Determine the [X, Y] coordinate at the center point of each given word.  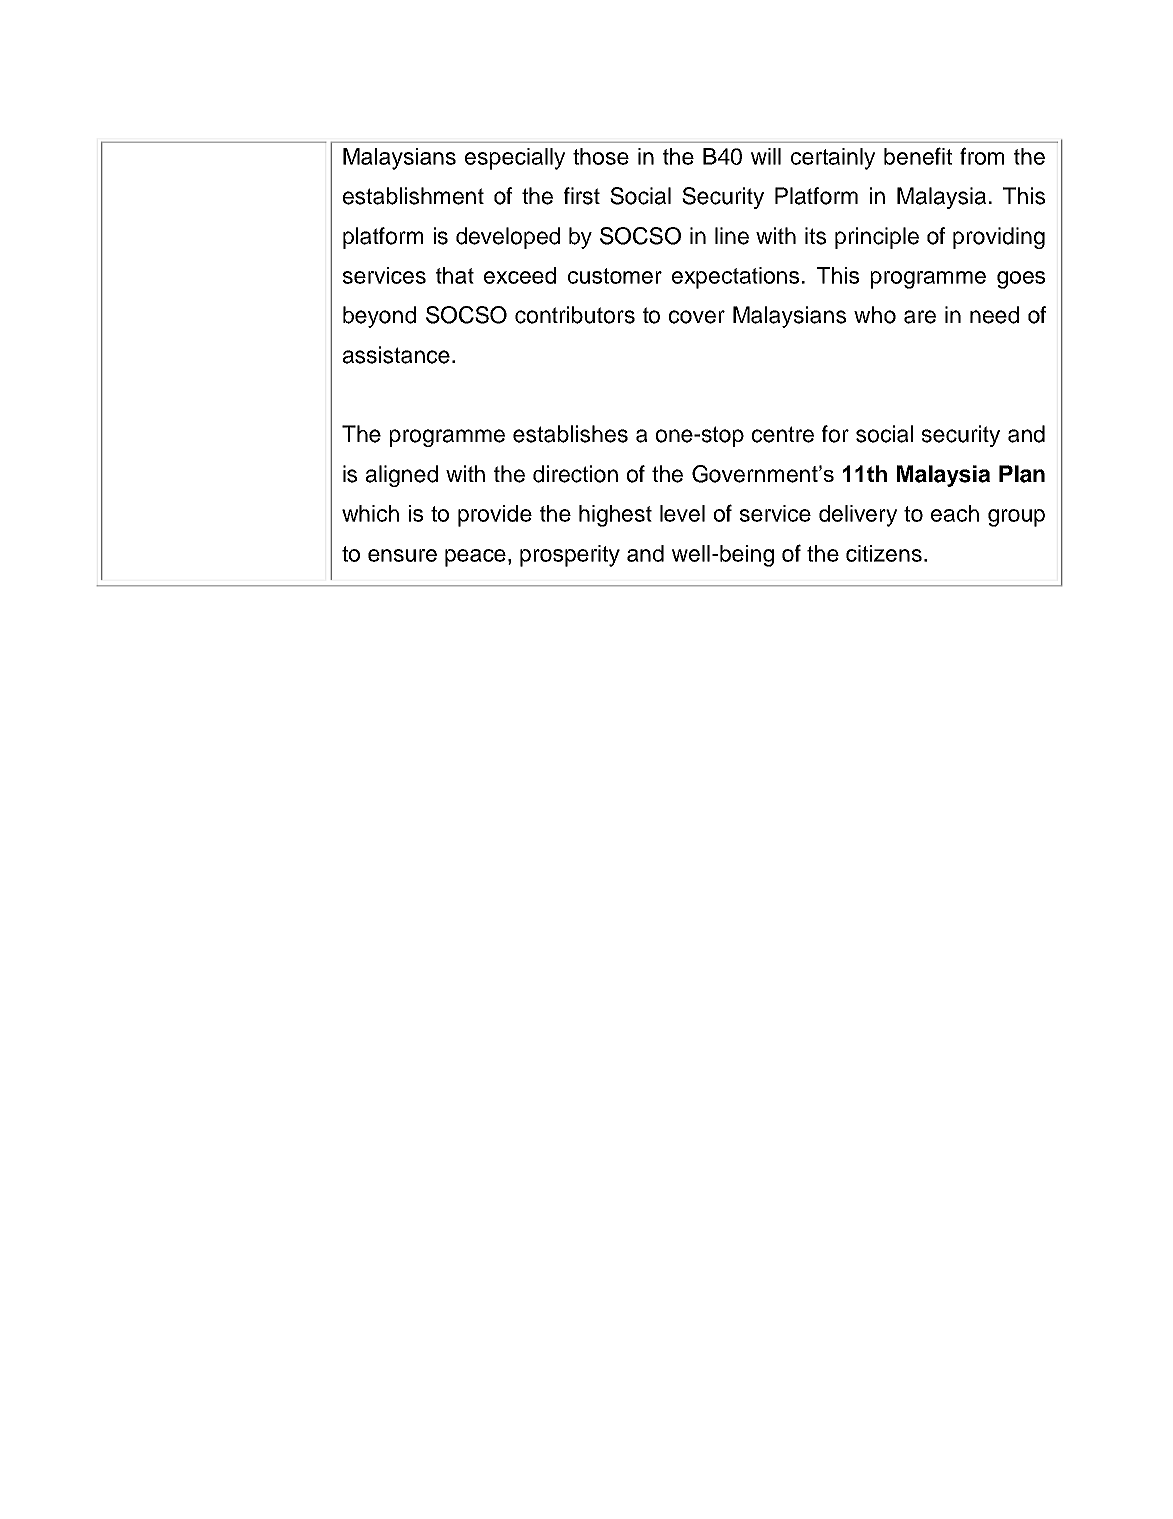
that [455, 275]
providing [999, 238]
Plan [1022, 474]
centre [783, 434]
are [920, 317]
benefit [918, 156]
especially [515, 159]
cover [697, 317]
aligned [402, 476]
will [766, 156]
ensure [402, 555]
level [682, 513]
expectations [735, 278]
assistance [396, 355]
